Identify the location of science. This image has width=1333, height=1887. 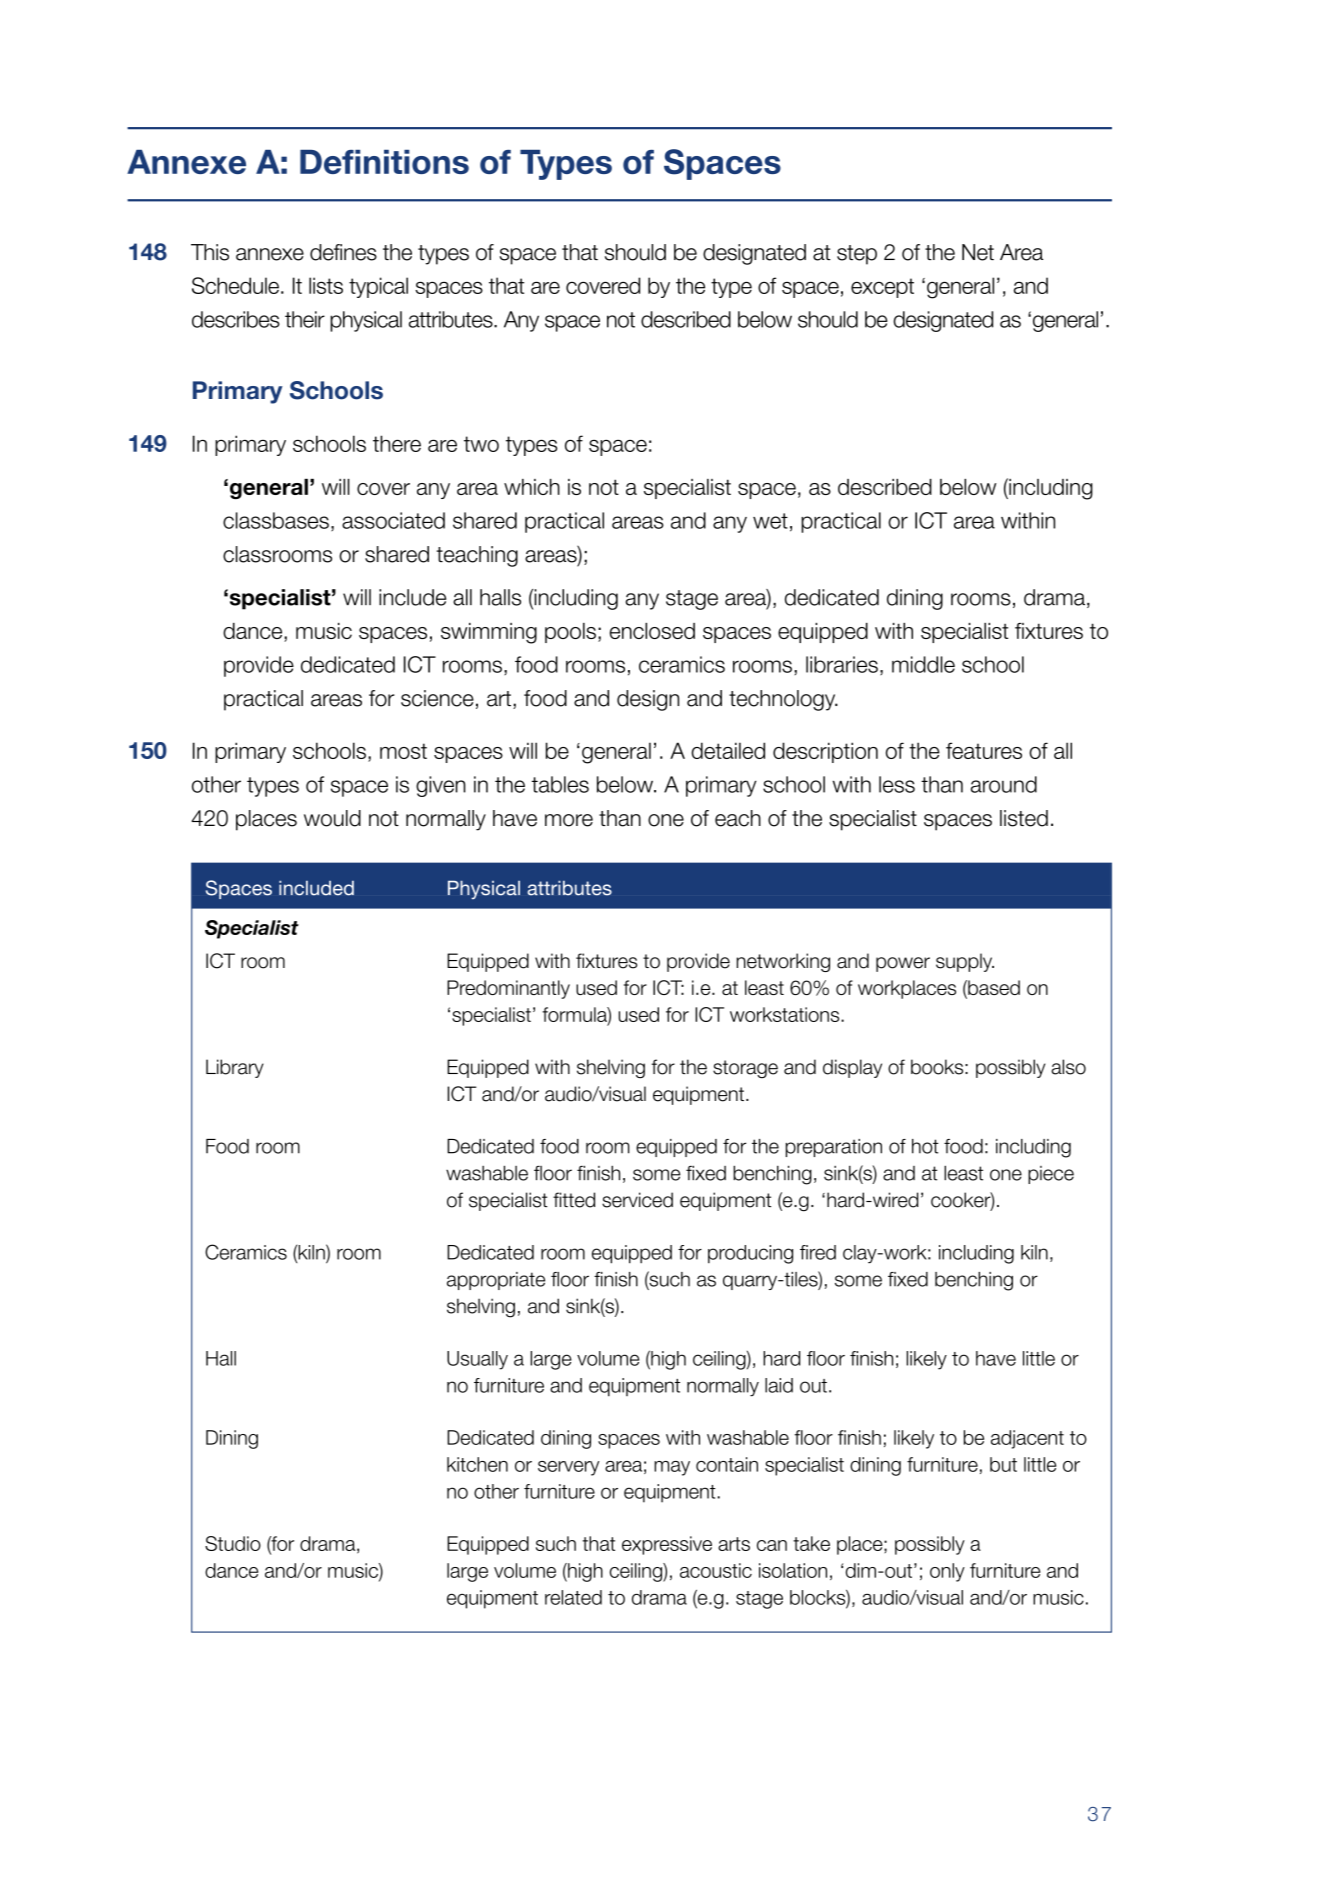
(437, 698).
